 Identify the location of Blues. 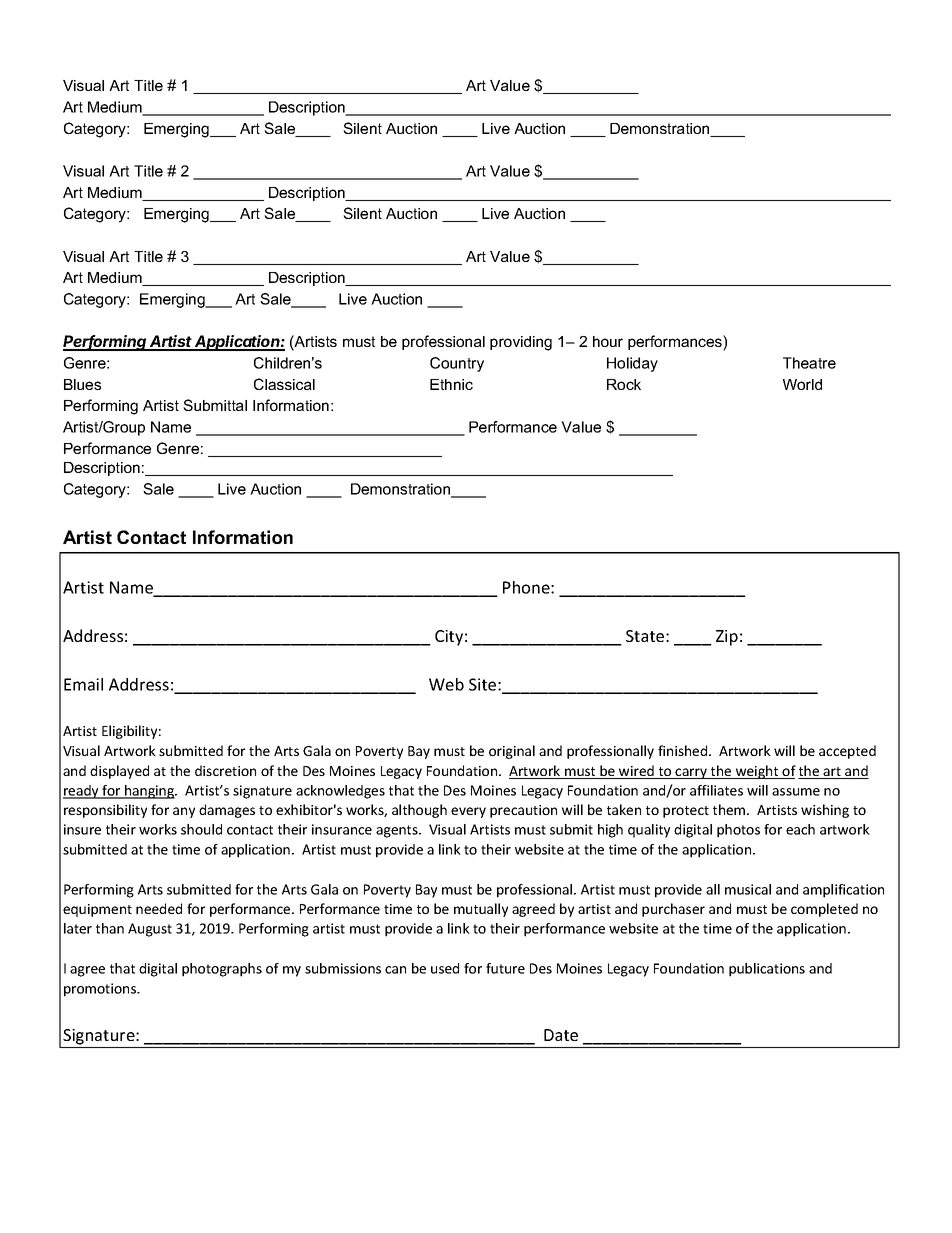
(82, 384).
